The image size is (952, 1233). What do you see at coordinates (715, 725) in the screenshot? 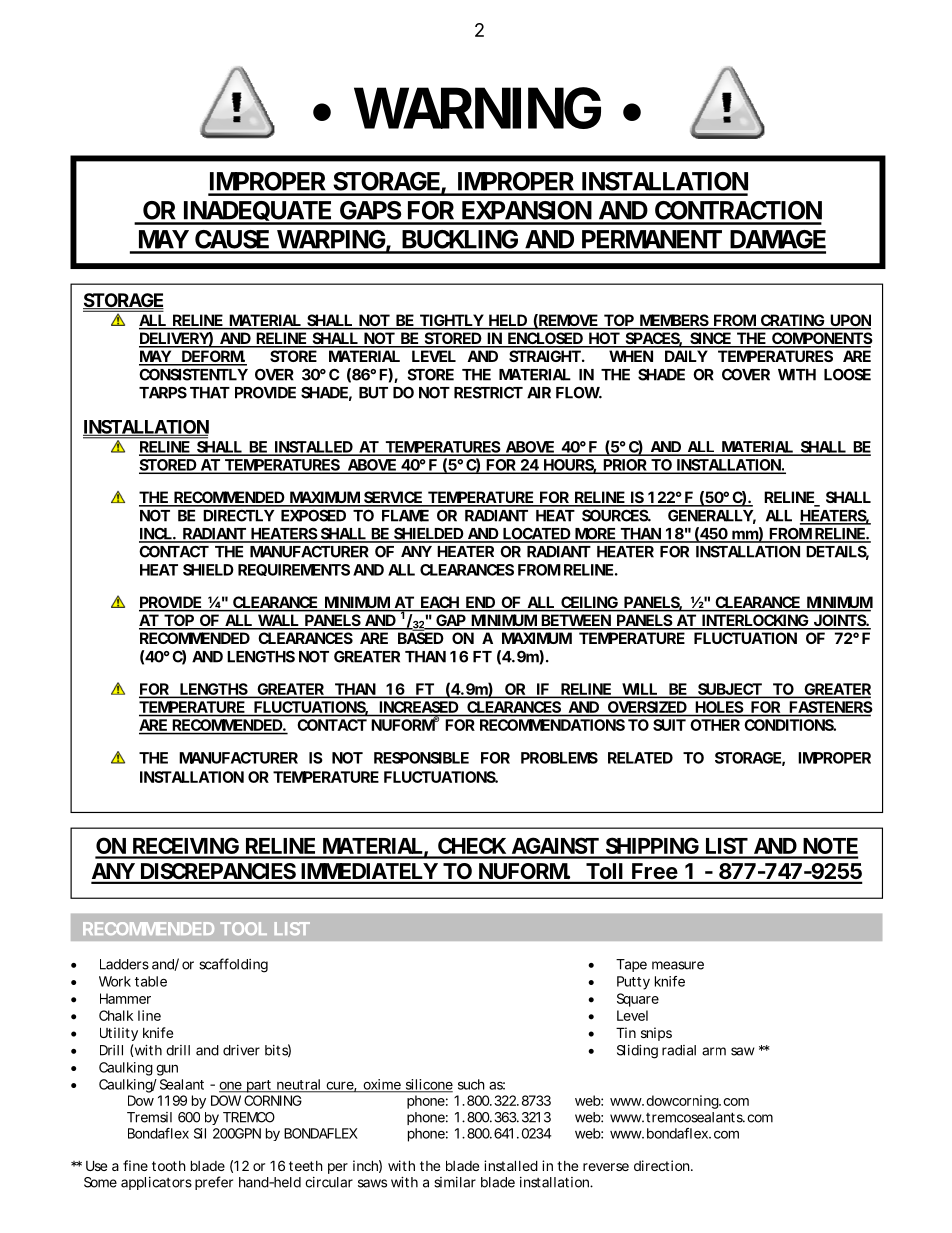
I see `OTHER` at bounding box center [715, 725].
